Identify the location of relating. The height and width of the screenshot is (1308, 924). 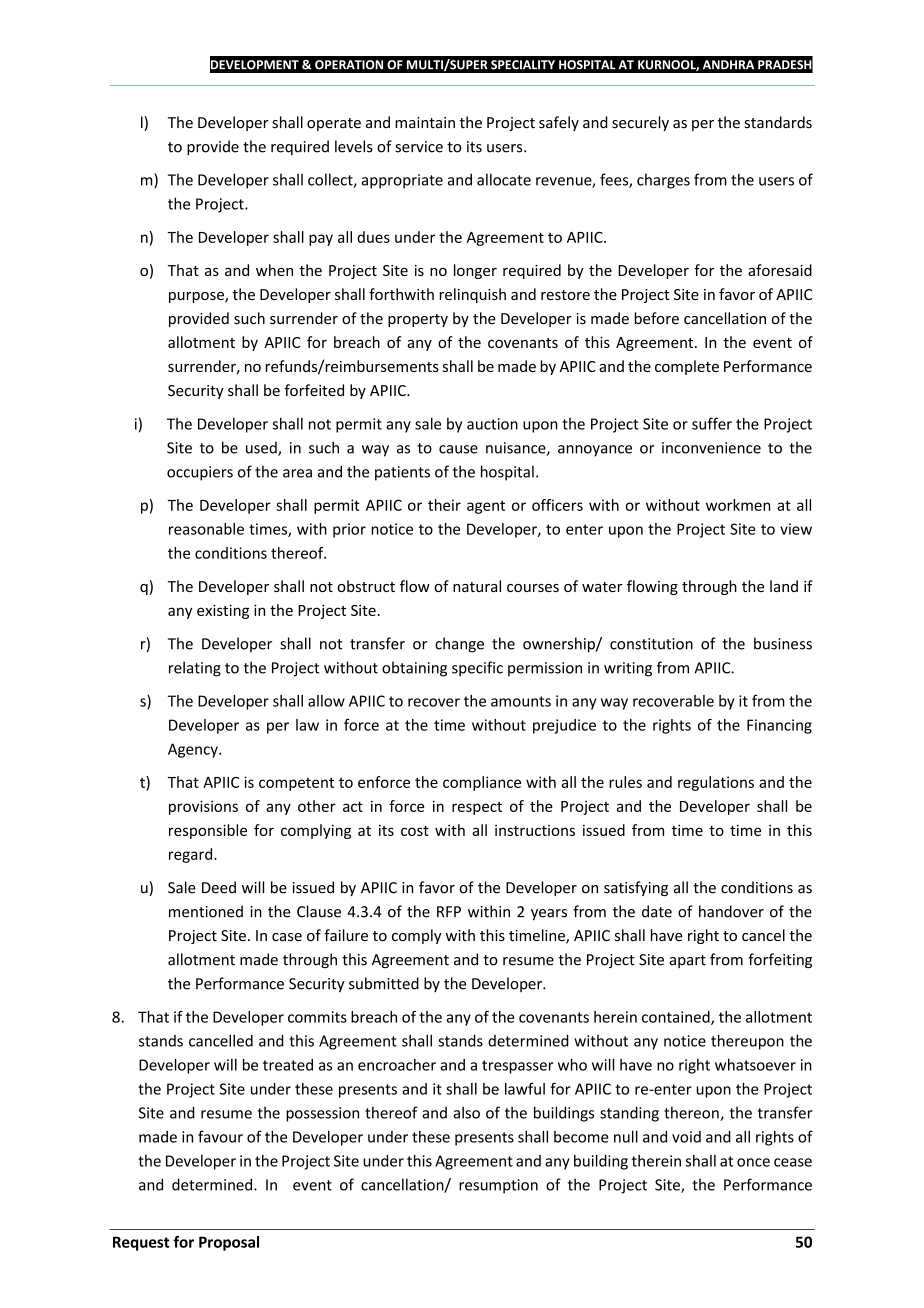
(195, 669).
